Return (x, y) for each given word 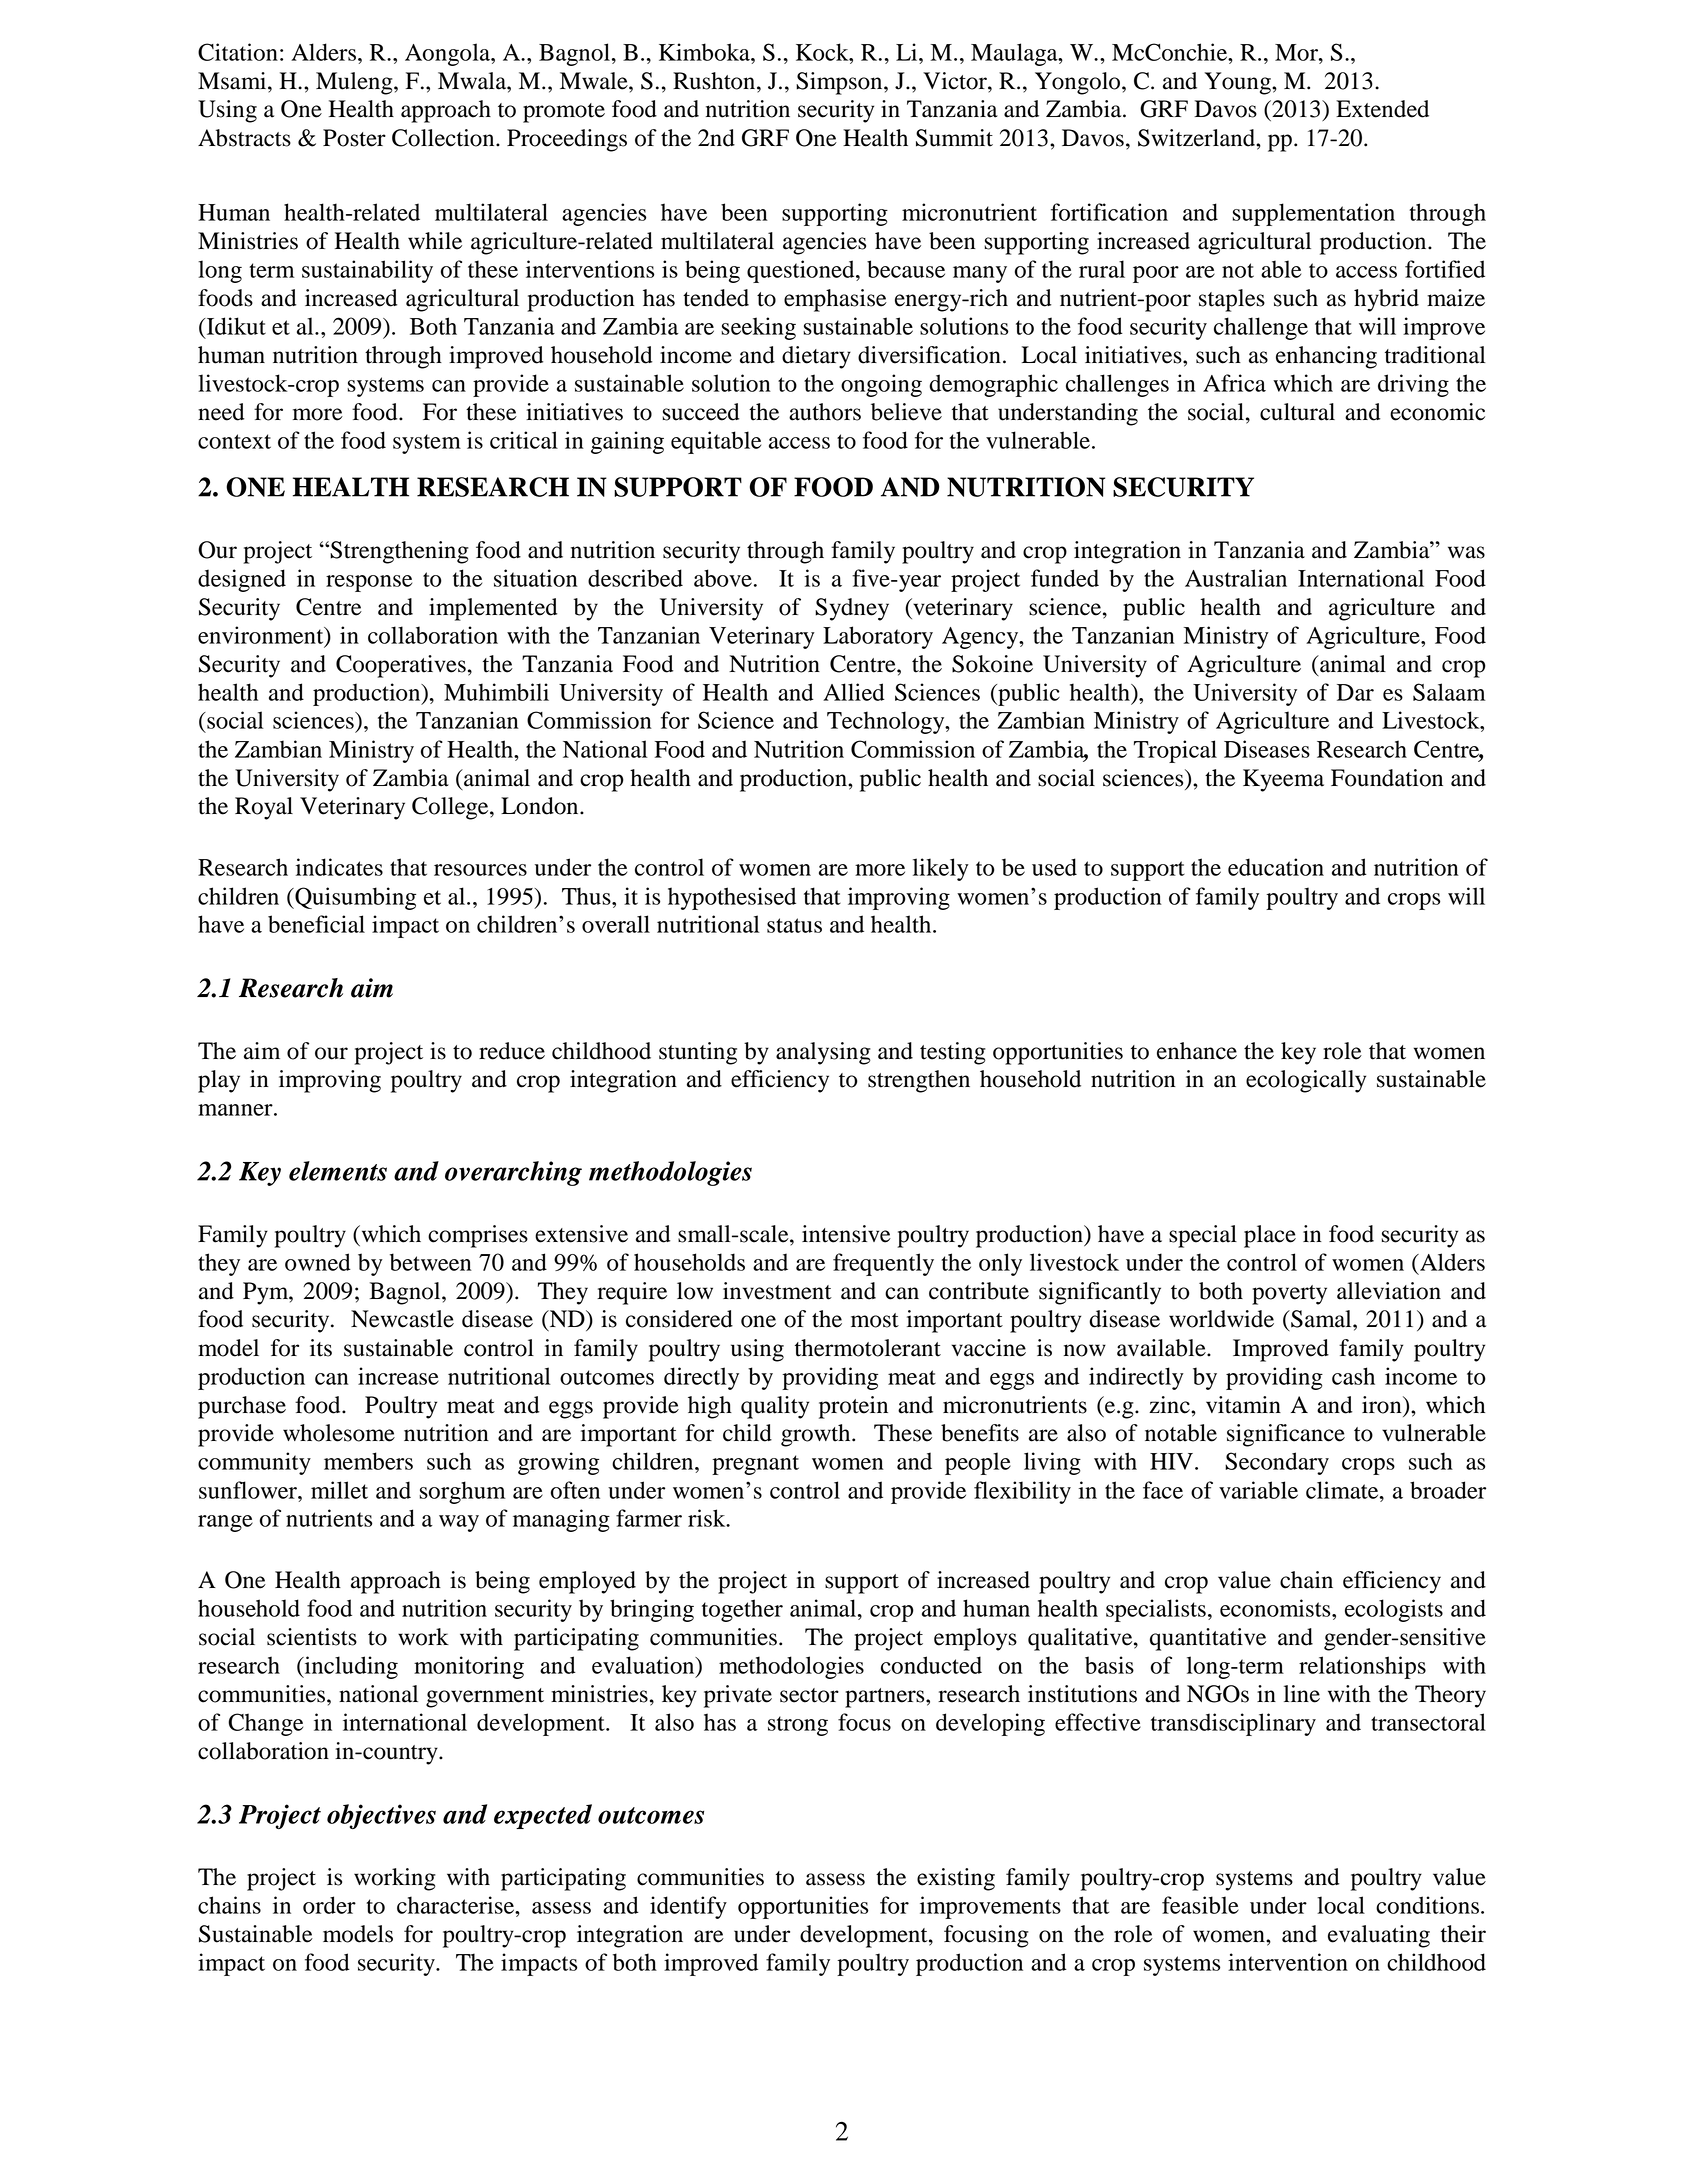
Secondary (1277, 1463)
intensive (846, 1234)
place (1270, 1236)
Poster (354, 138)
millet (339, 1490)
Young (1239, 83)
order (329, 1905)
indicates (339, 867)
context (234, 441)
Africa (1234, 383)
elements (338, 1171)
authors (825, 412)
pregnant (755, 1465)
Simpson (840, 83)
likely (941, 869)
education (1276, 867)
